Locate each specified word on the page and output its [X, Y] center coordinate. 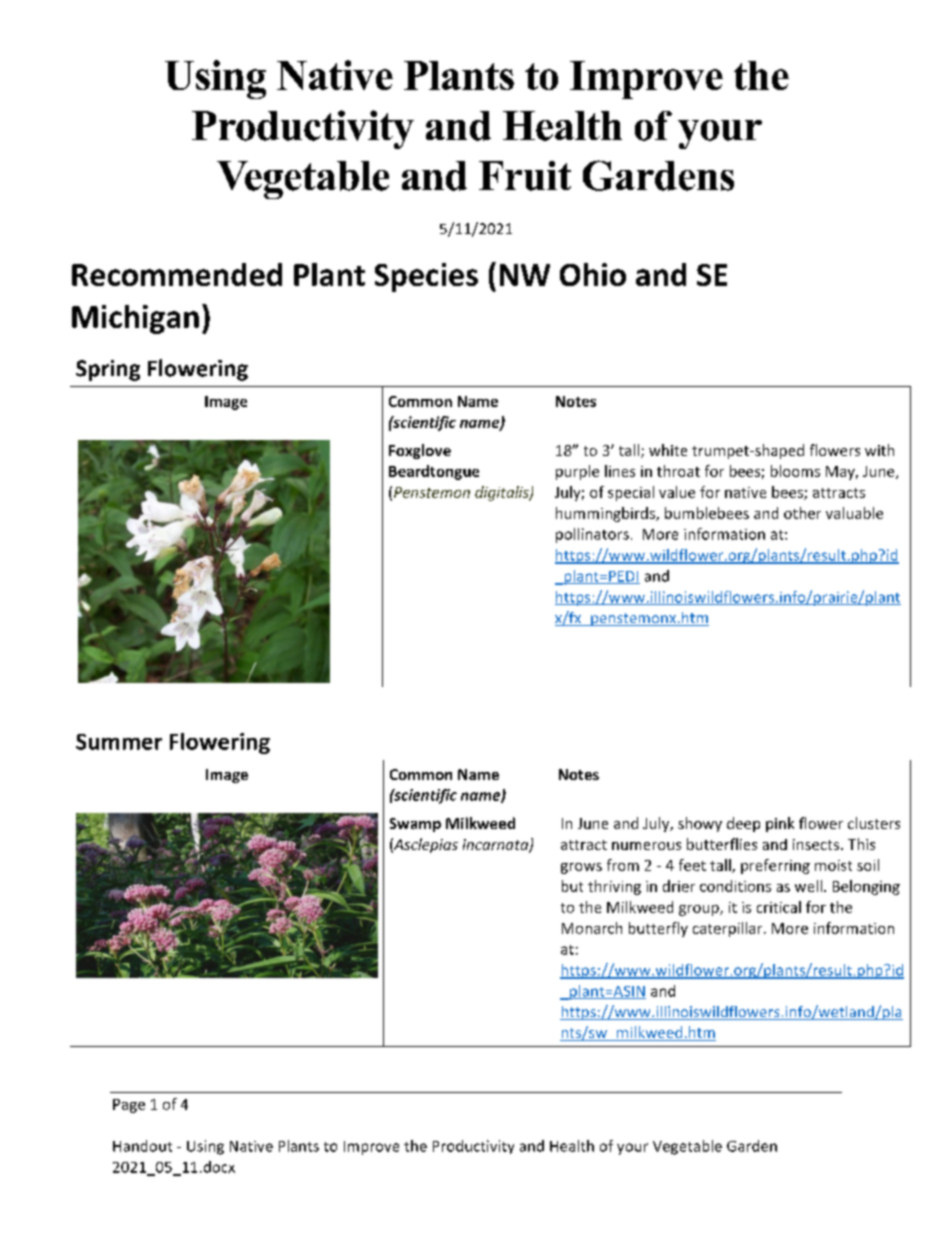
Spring [108, 370]
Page [129, 1106]
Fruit [525, 176]
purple [577, 472]
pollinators [592, 535]
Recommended [177, 274]
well [808, 886]
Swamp [415, 825]
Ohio [593, 274]
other [802, 513]
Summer [119, 742]
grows [581, 868]
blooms [795, 471]
